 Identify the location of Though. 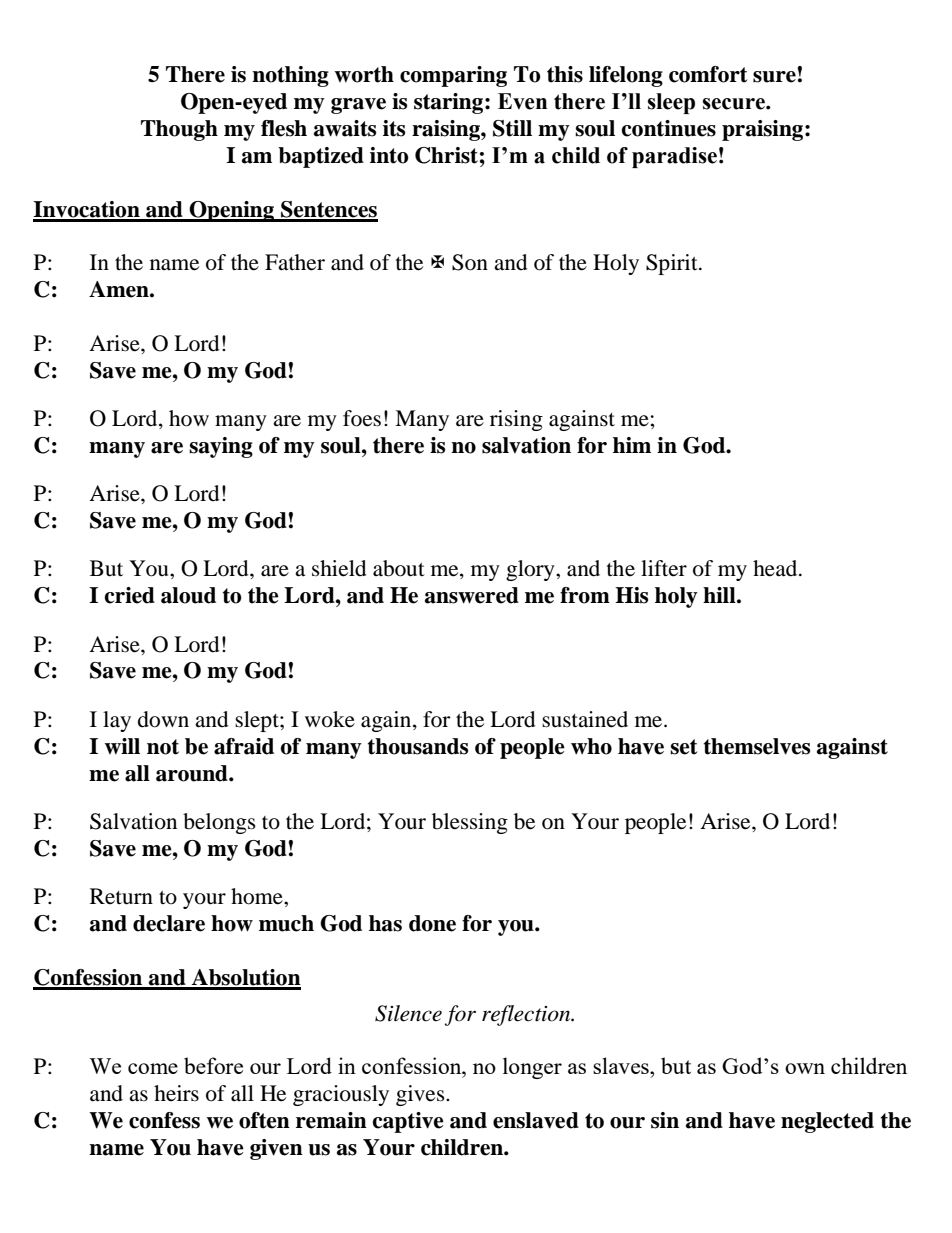
(179, 130).
